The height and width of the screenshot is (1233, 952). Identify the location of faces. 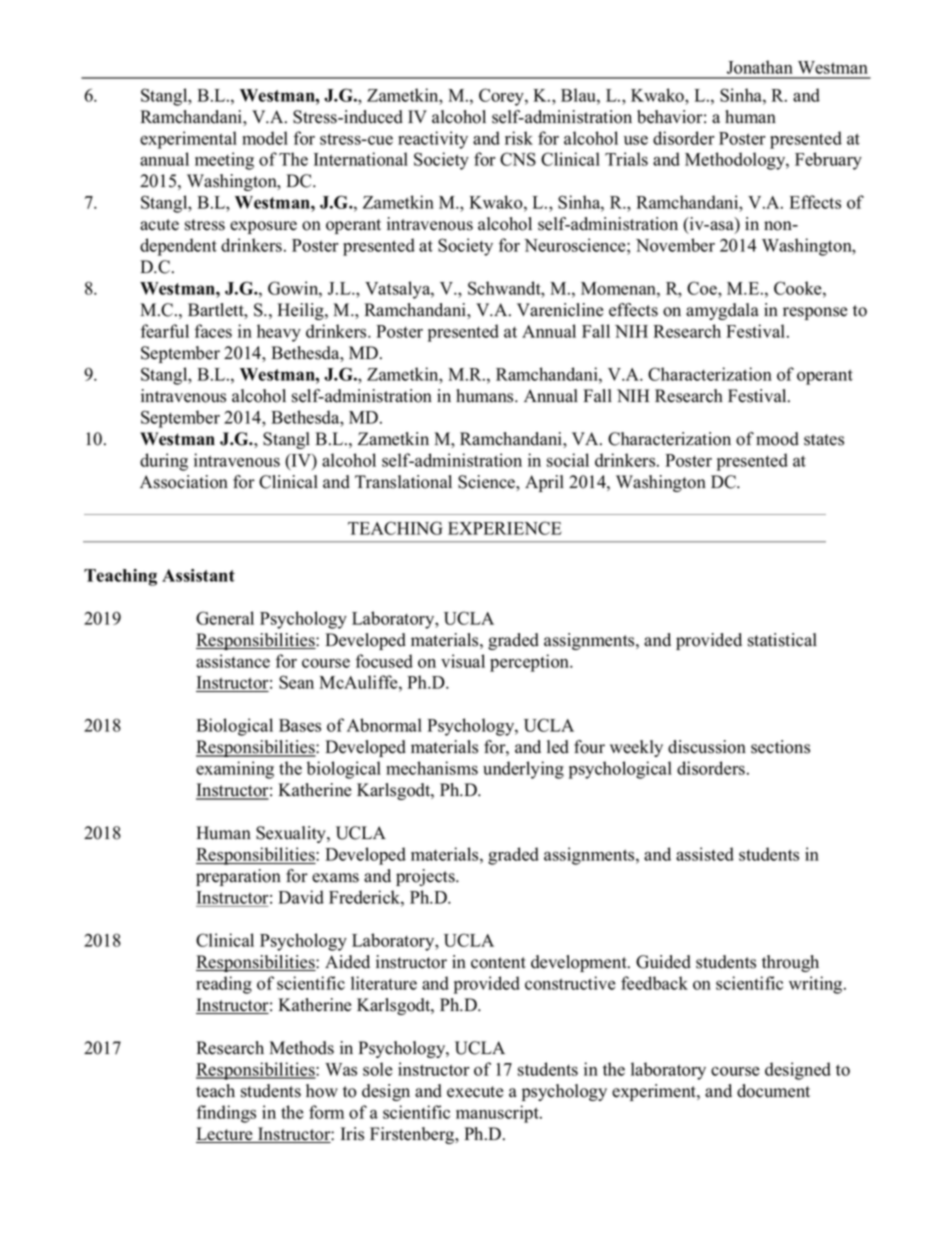
(213, 331).
